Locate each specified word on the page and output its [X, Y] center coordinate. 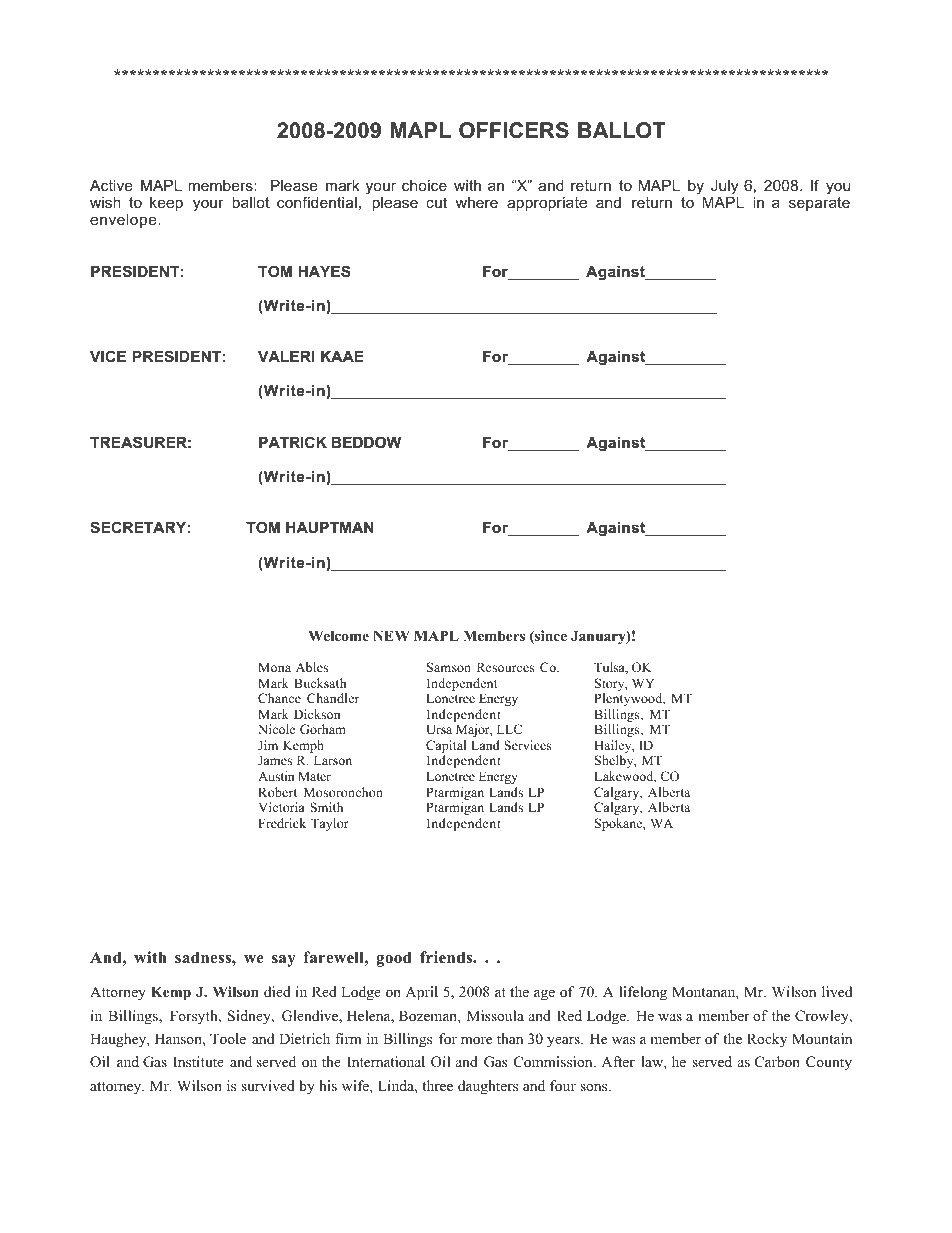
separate [819, 204]
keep [166, 204]
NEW [391, 635]
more [476, 1041]
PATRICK [293, 442]
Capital [446, 748]
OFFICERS [514, 130]
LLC [509, 729]
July [724, 187]
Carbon [777, 1062]
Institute [198, 1061]
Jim [268, 745]
